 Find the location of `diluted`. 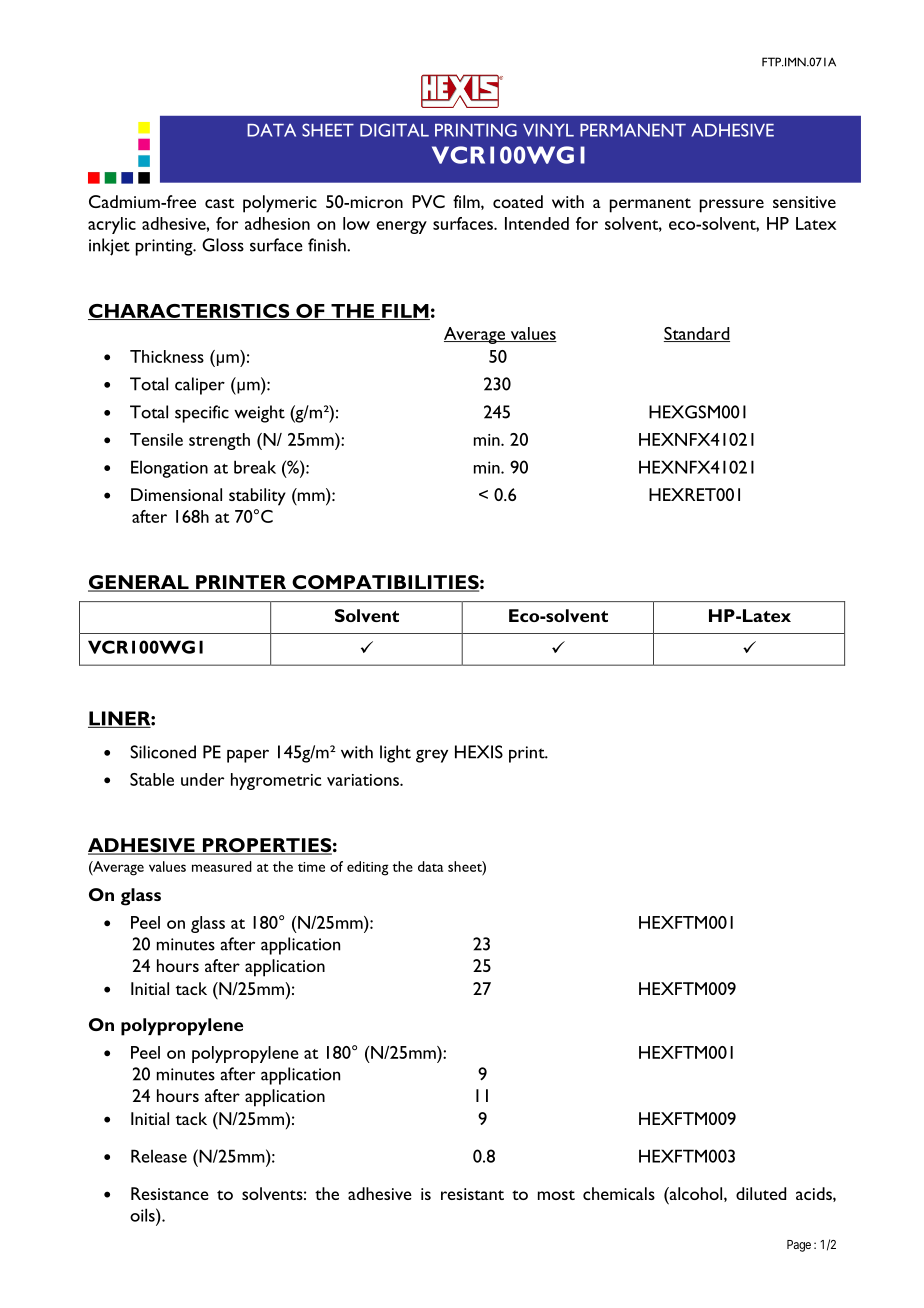

diluted is located at coordinates (761, 1193).
